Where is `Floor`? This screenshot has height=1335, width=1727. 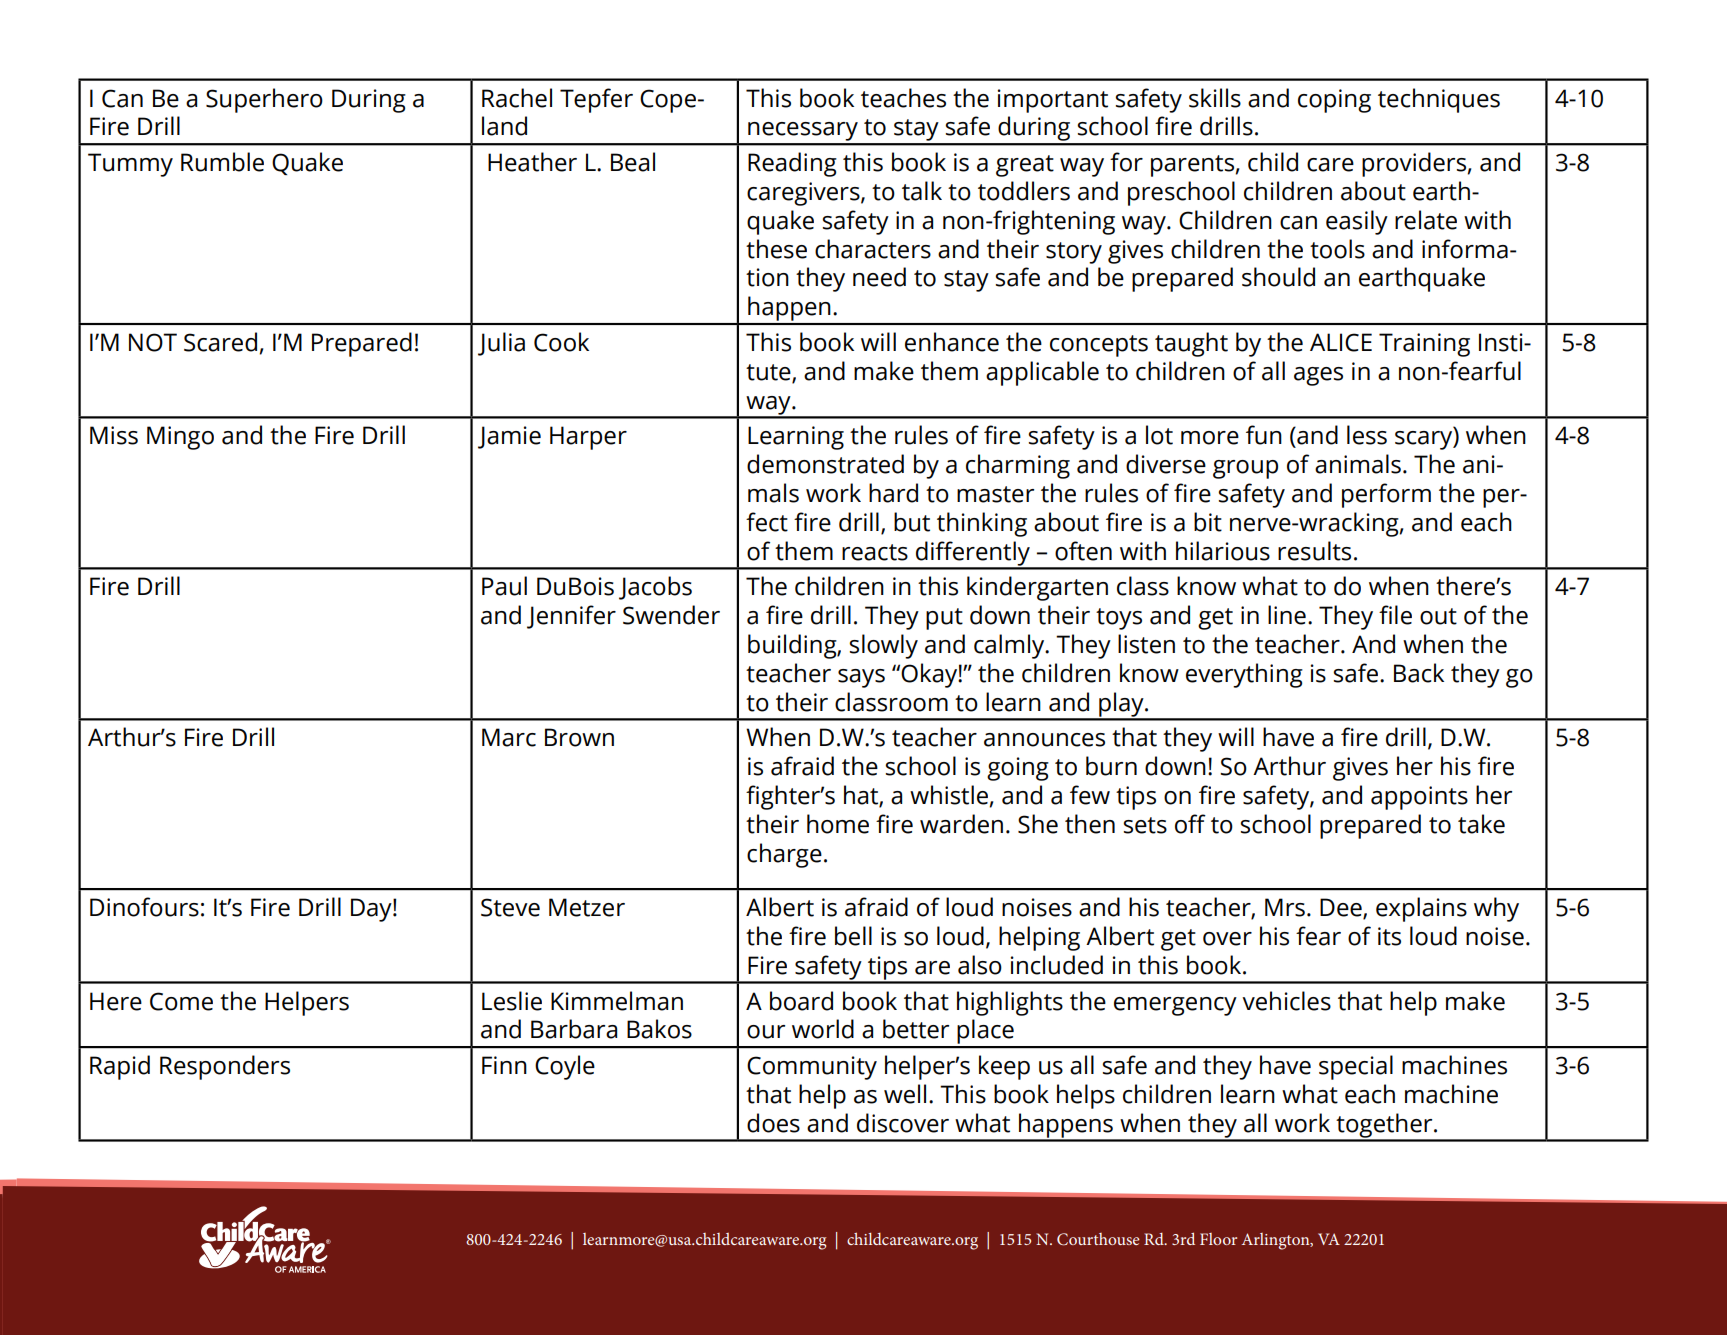
Floor is located at coordinates (1218, 1239).
